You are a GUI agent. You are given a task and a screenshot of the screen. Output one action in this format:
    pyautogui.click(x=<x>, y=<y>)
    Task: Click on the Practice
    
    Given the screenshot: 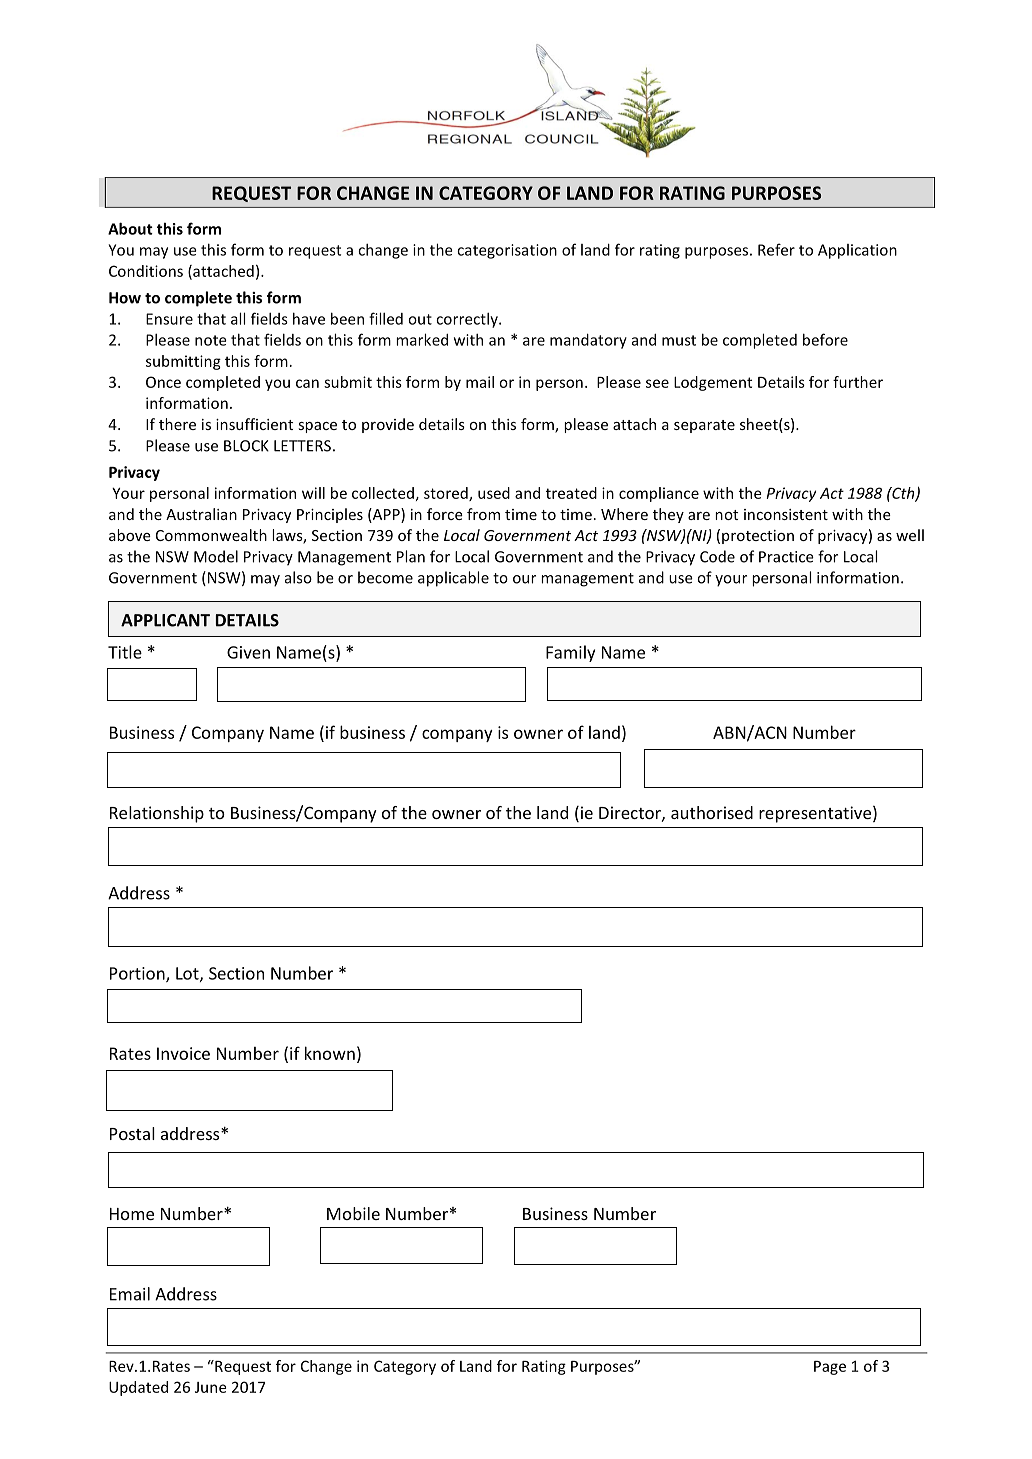 What is the action you would take?
    pyautogui.click(x=786, y=557)
